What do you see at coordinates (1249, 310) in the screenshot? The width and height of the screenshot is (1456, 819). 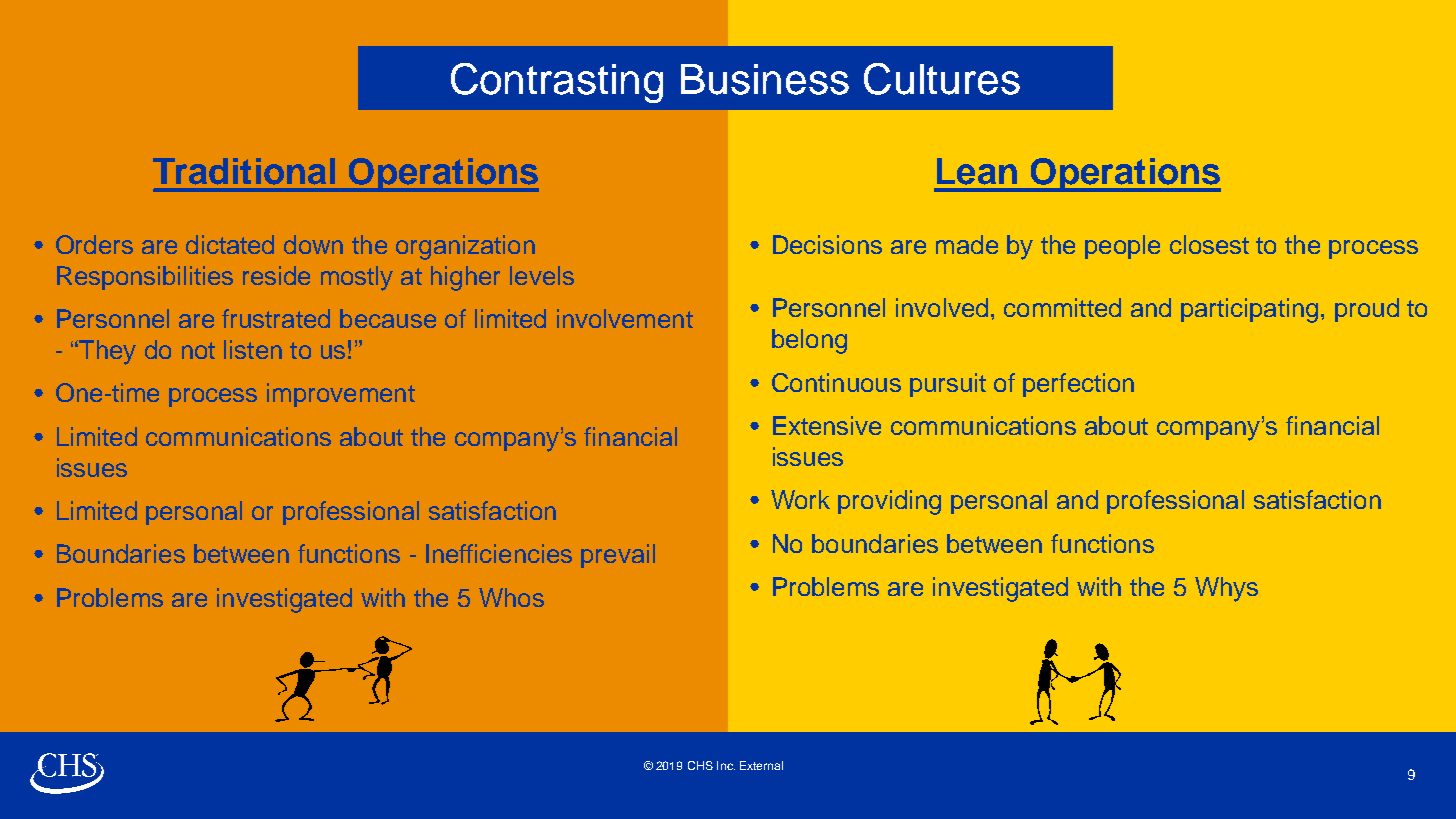 I see `participating` at bounding box center [1249, 310].
